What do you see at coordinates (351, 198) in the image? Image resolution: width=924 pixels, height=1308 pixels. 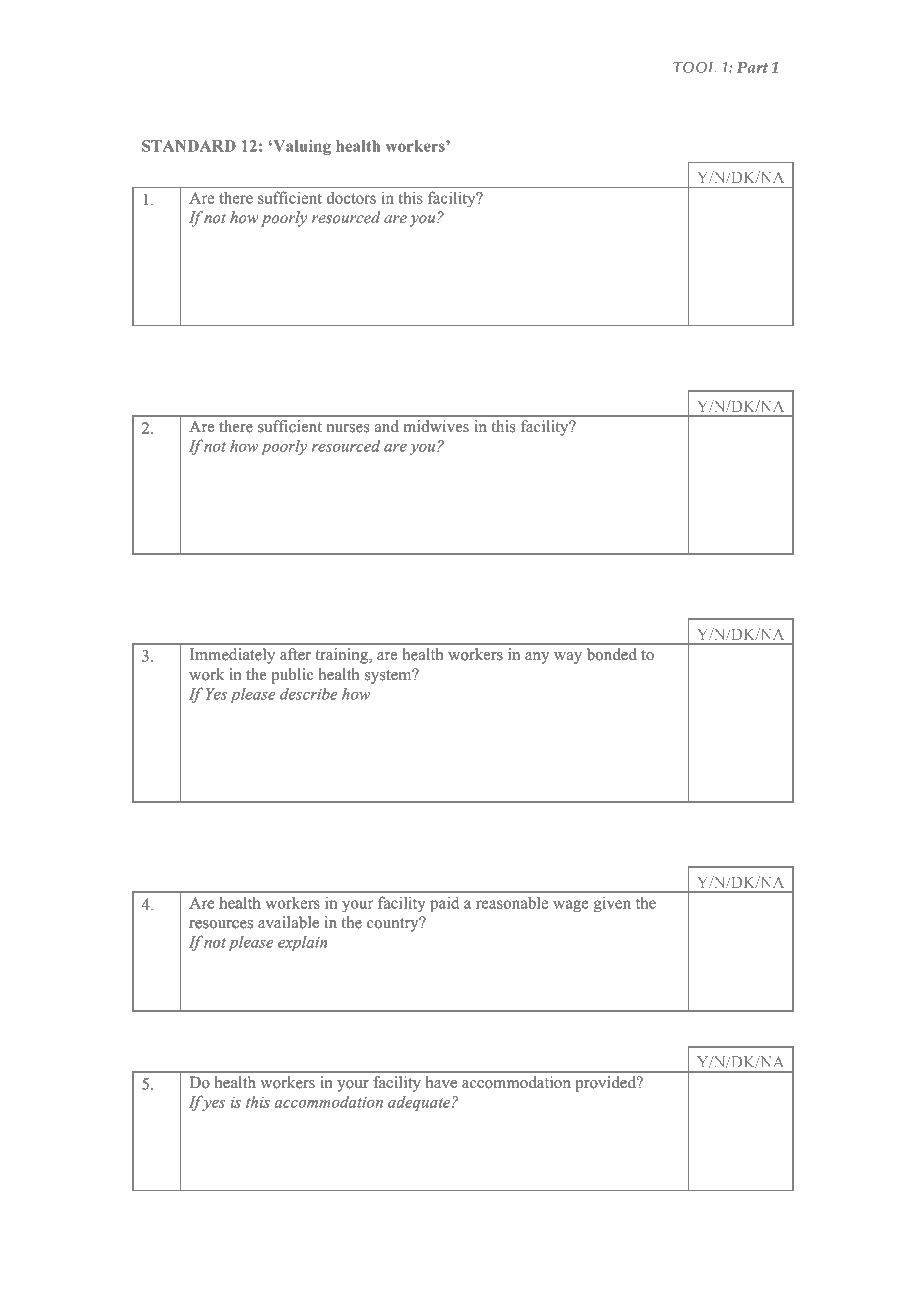 I see `doctors` at bounding box center [351, 198].
